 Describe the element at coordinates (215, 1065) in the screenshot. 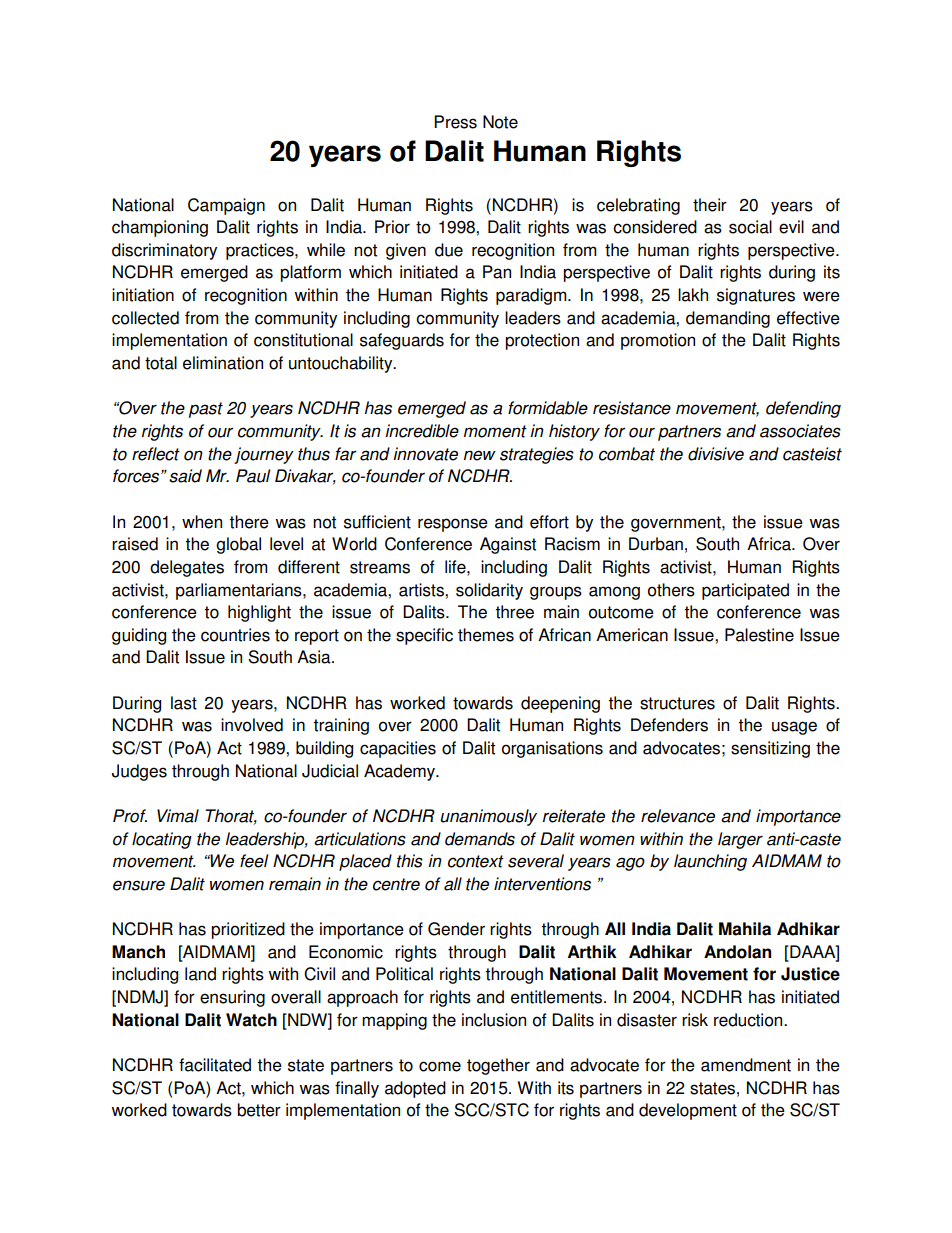

I see `facilitated` at that location.
